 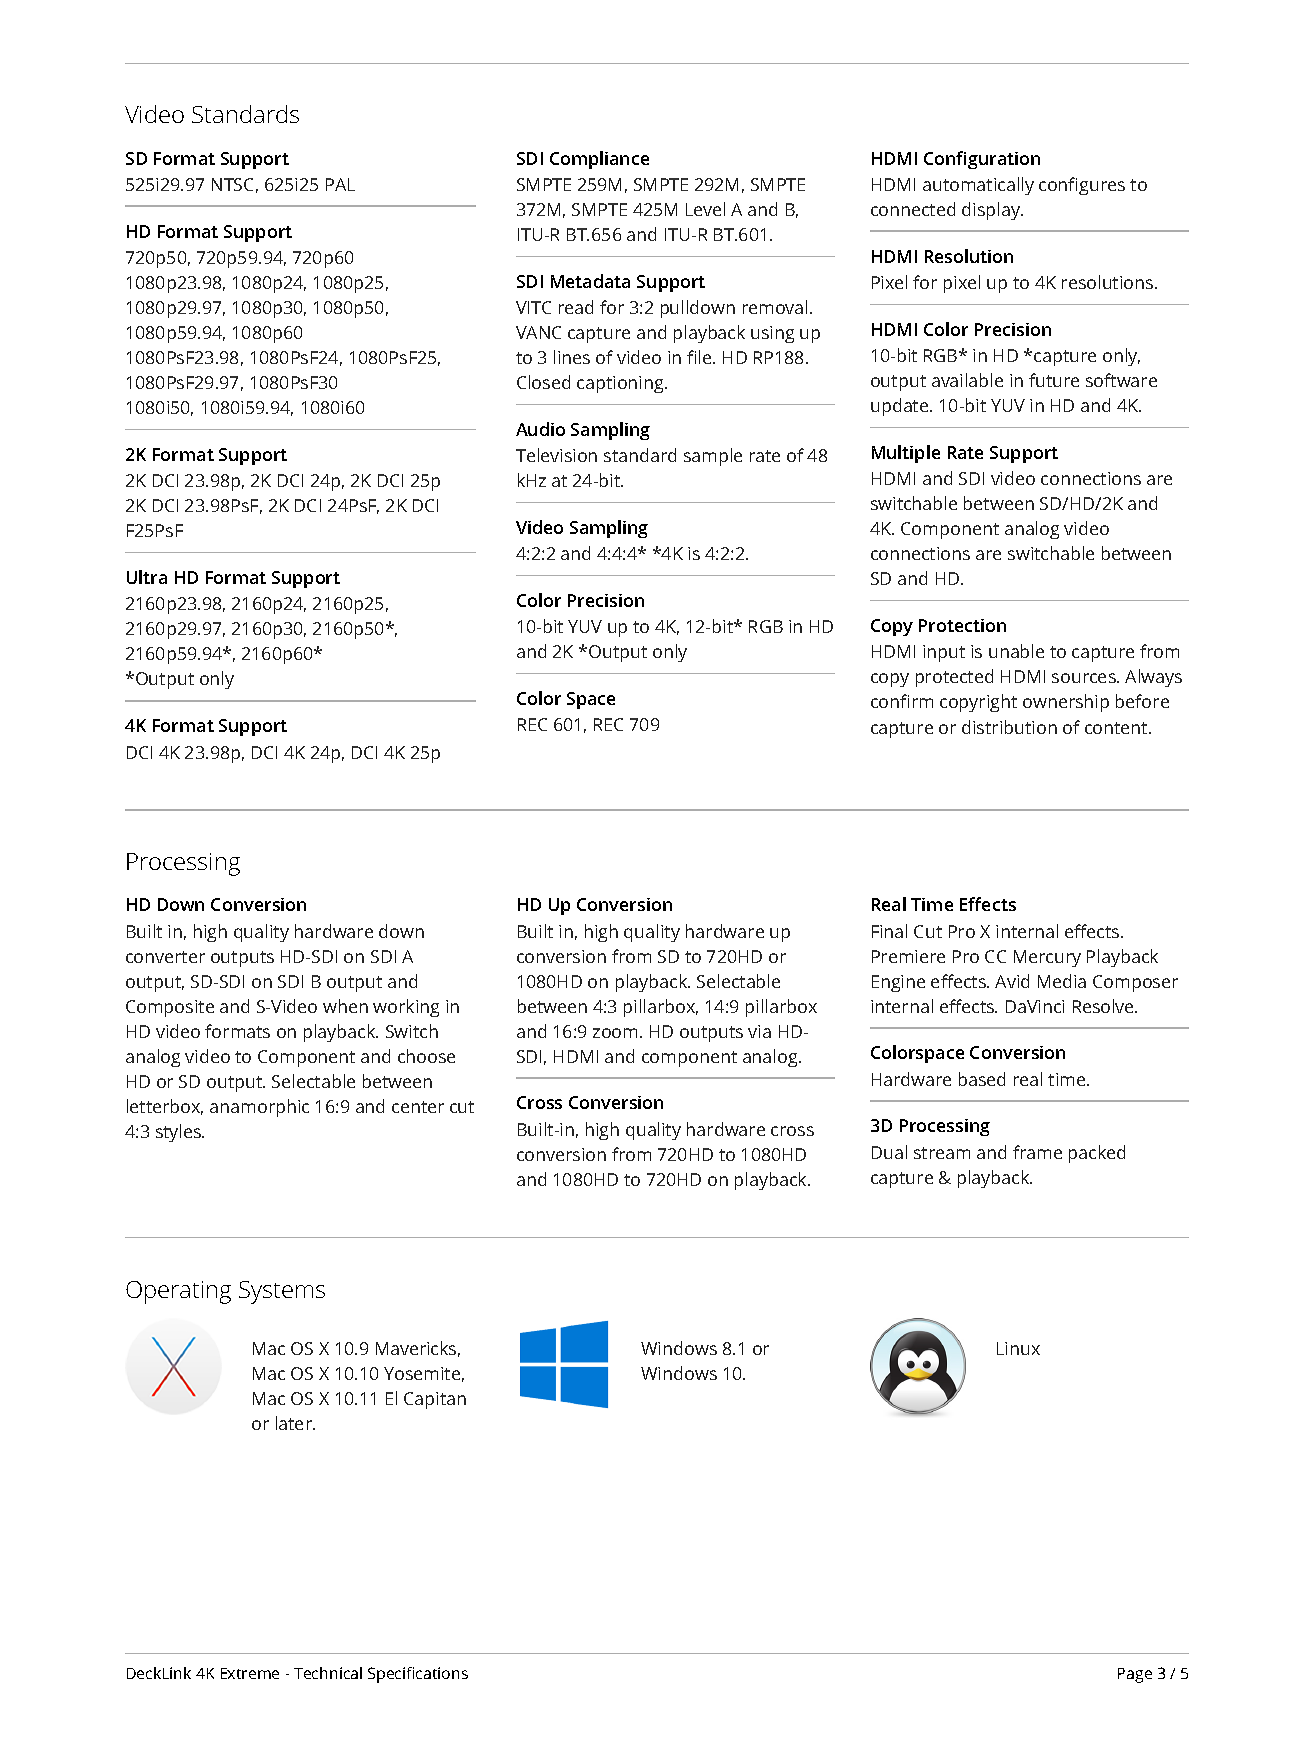 I want to click on anamorphic, so click(x=259, y=1108).
